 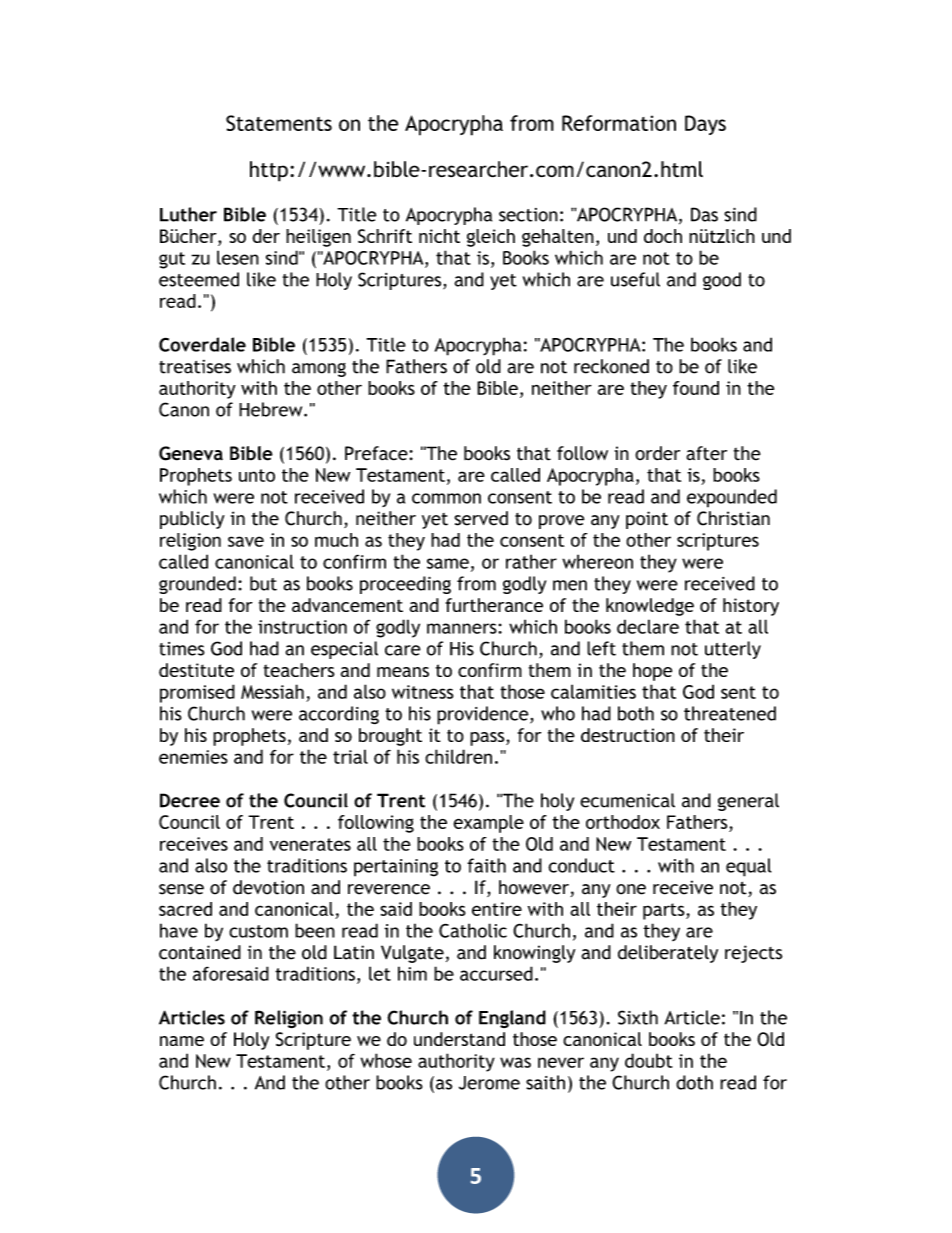 I want to click on Days, so click(x=705, y=125).
